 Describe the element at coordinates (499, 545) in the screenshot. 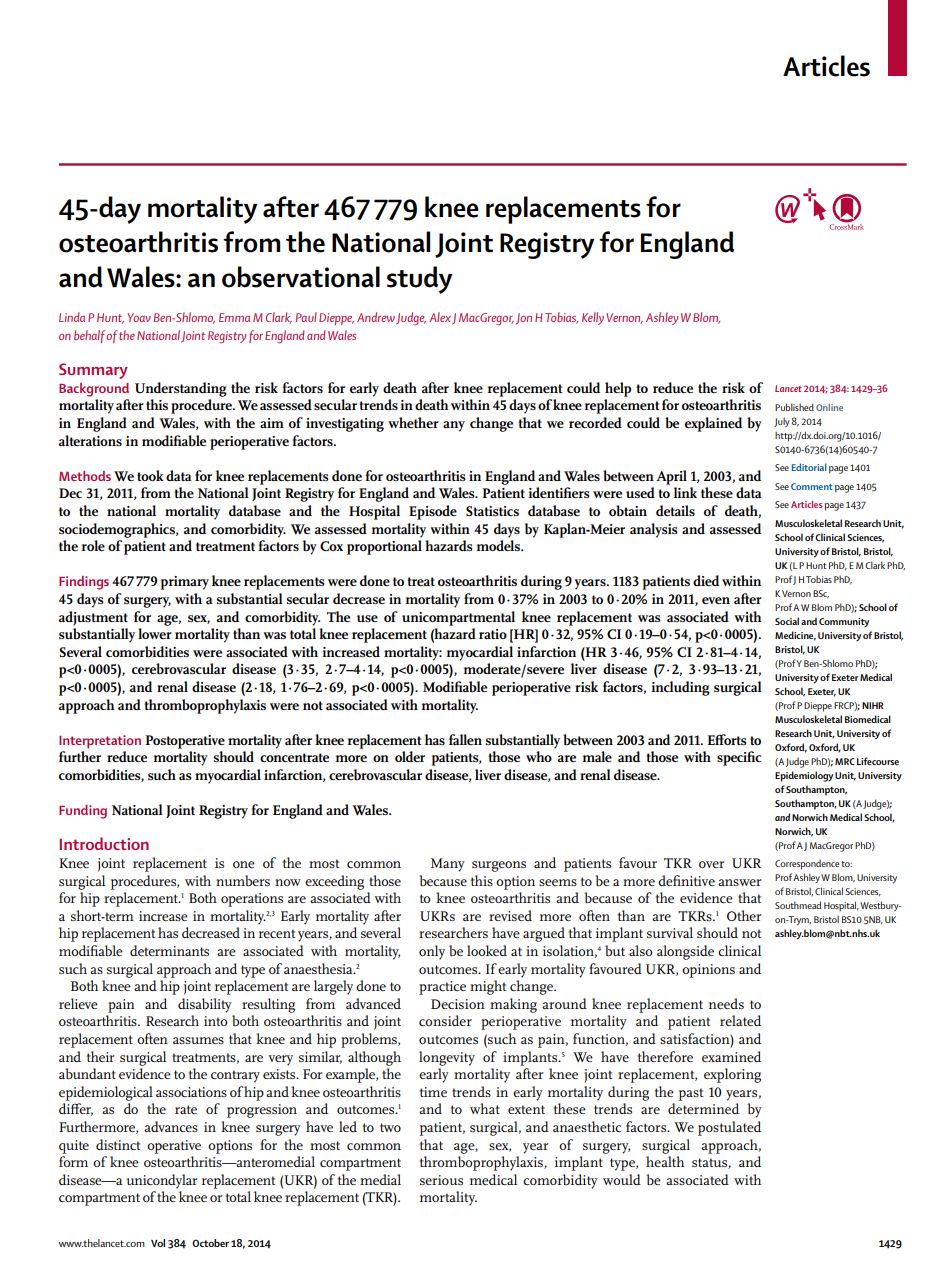

I see `models` at that location.
